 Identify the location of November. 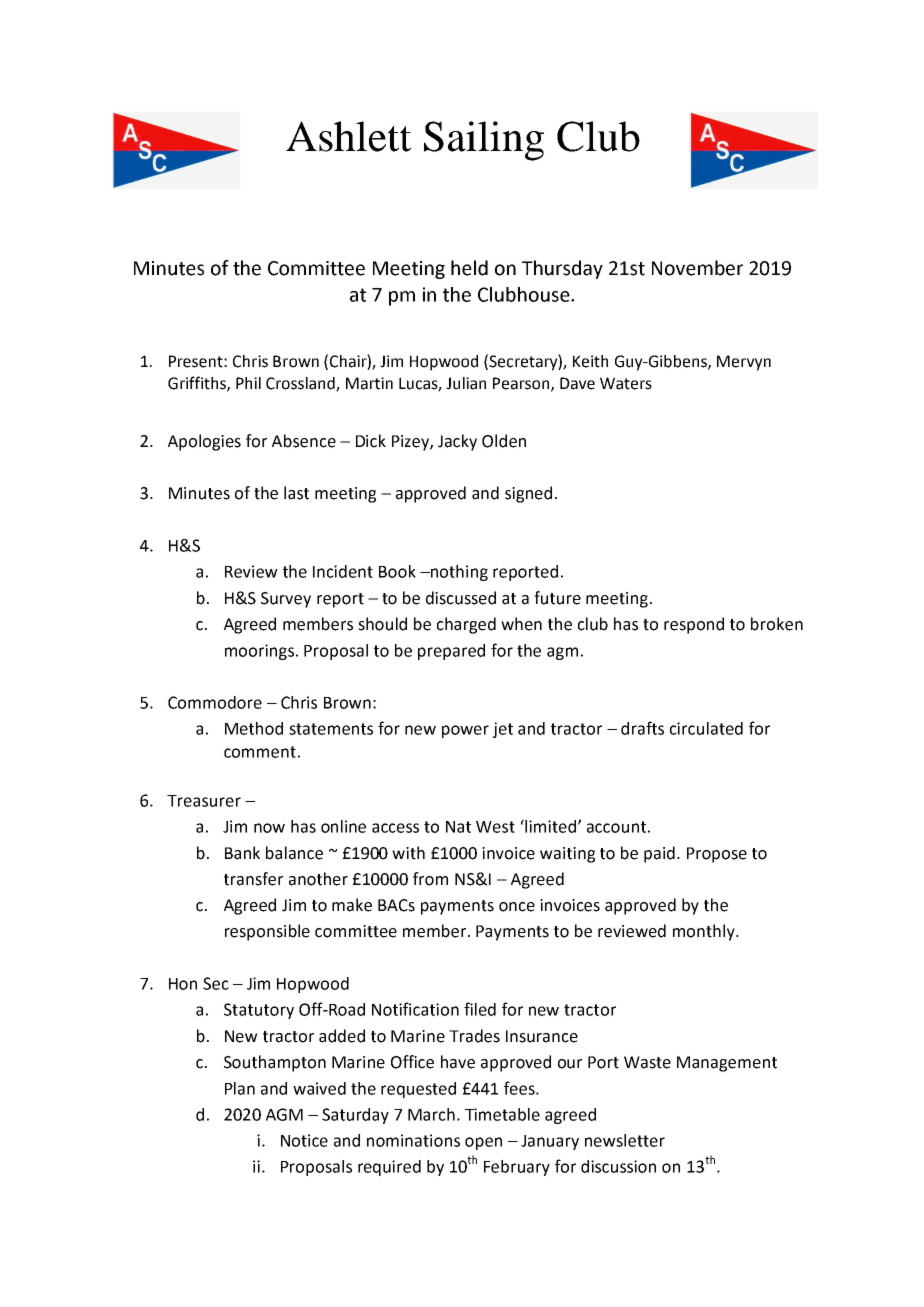
(697, 268).
